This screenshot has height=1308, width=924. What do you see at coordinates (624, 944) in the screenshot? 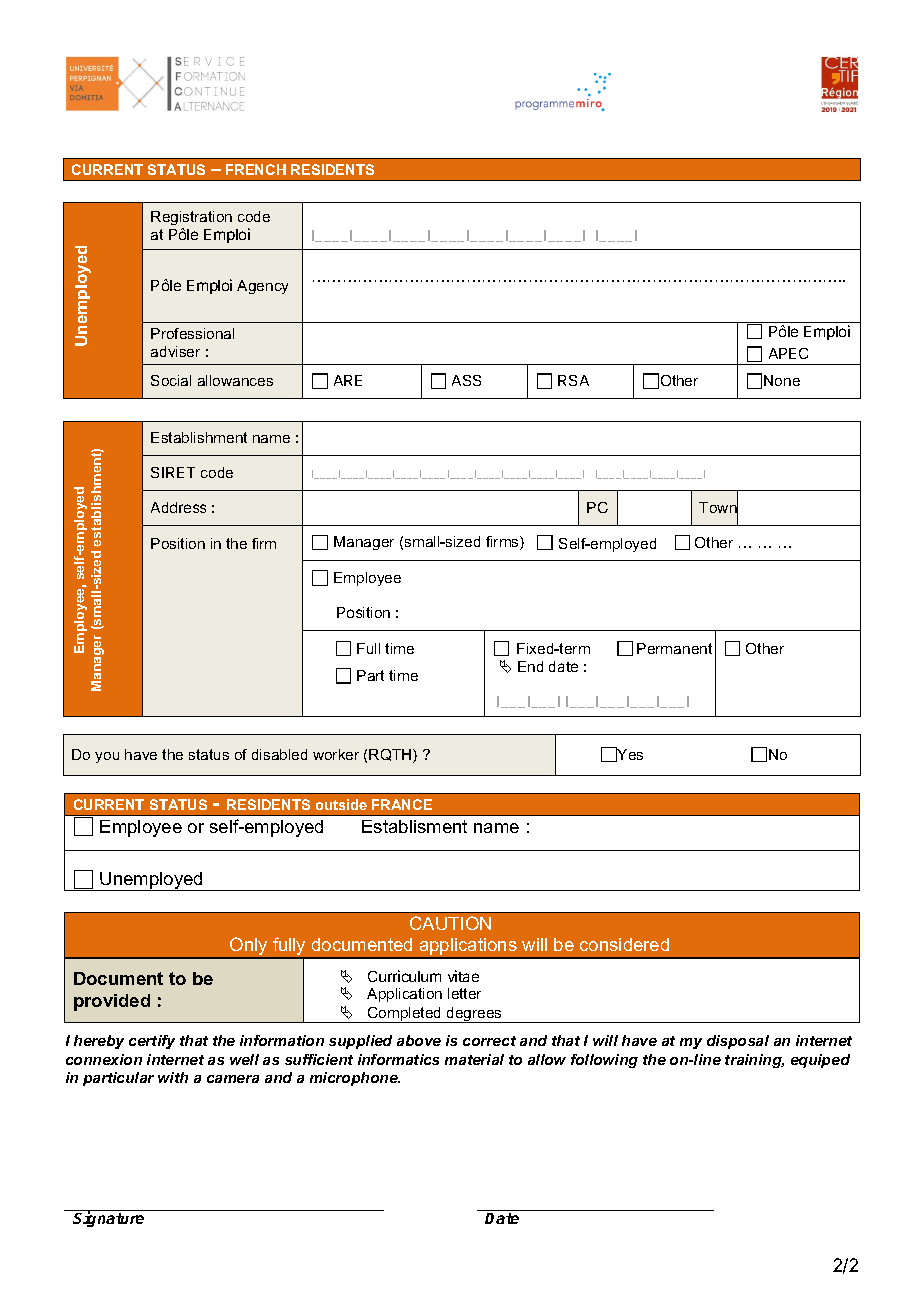
I see `considered` at bounding box center [624, 944].
